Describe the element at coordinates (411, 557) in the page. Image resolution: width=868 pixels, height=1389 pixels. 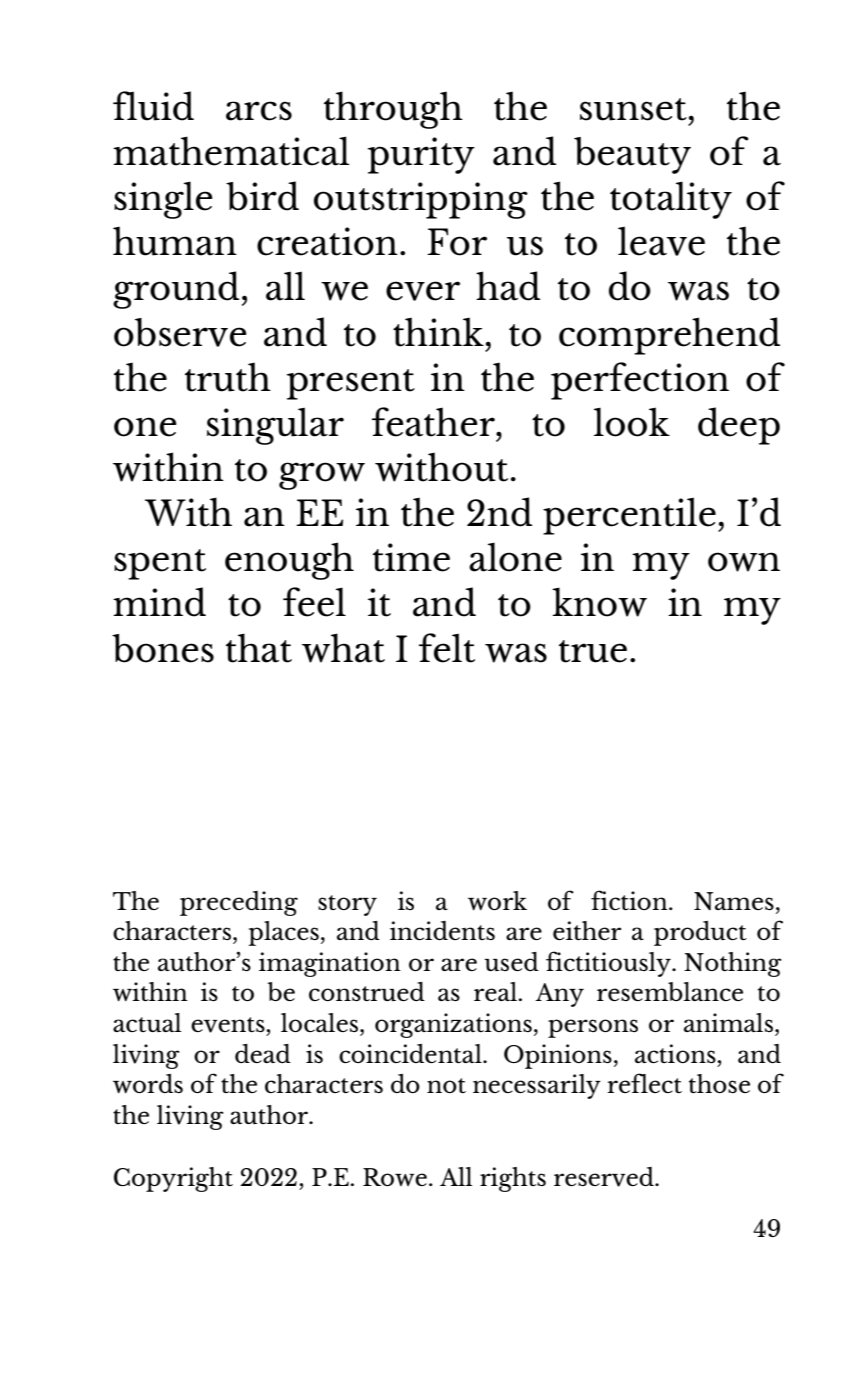
I see `time` at that location.
